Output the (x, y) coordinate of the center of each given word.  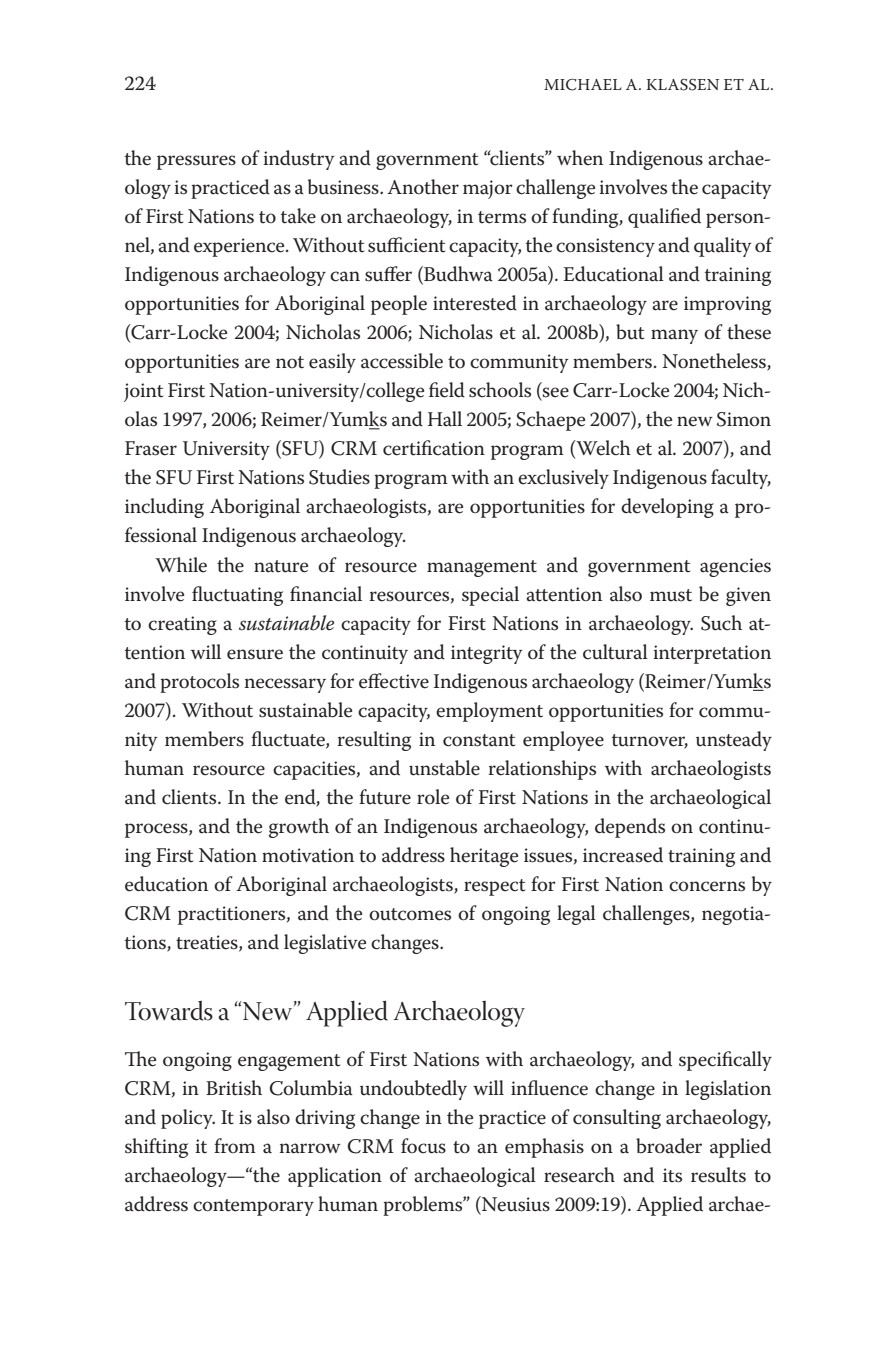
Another (423, 187)
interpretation (712, 654)
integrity (486, 654)
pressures (196, 162)
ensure (255, 654)
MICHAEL (583, 85)
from (235, 1145)
